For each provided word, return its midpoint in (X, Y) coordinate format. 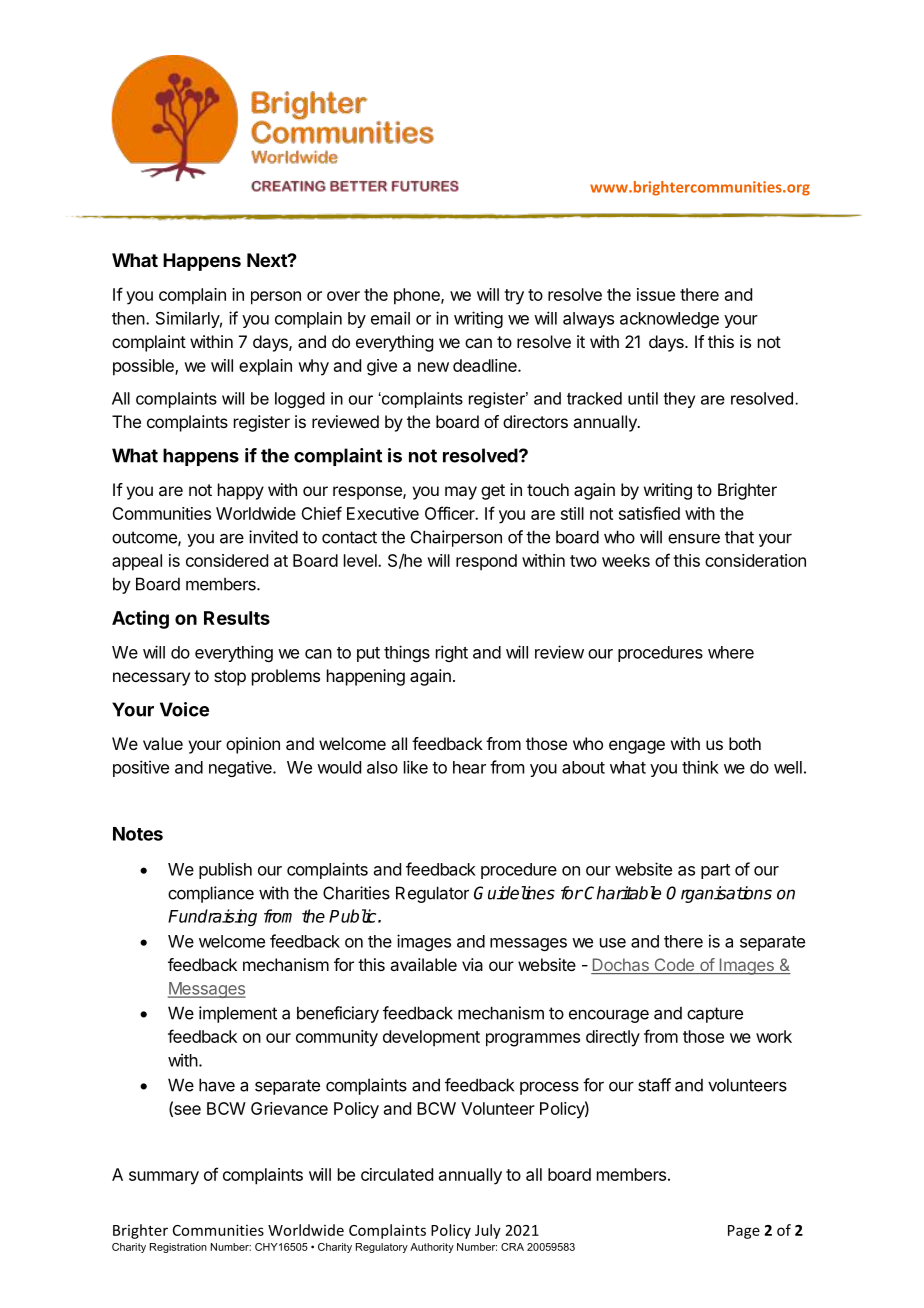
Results (237, 618)
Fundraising (212, 917)
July (488, 1231)
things (407, 653)
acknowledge (669, 320)
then (129, 318)
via (472, 964)
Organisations (719, 894)
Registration (178, 1248)
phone (418, 296)
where (731, 652)
